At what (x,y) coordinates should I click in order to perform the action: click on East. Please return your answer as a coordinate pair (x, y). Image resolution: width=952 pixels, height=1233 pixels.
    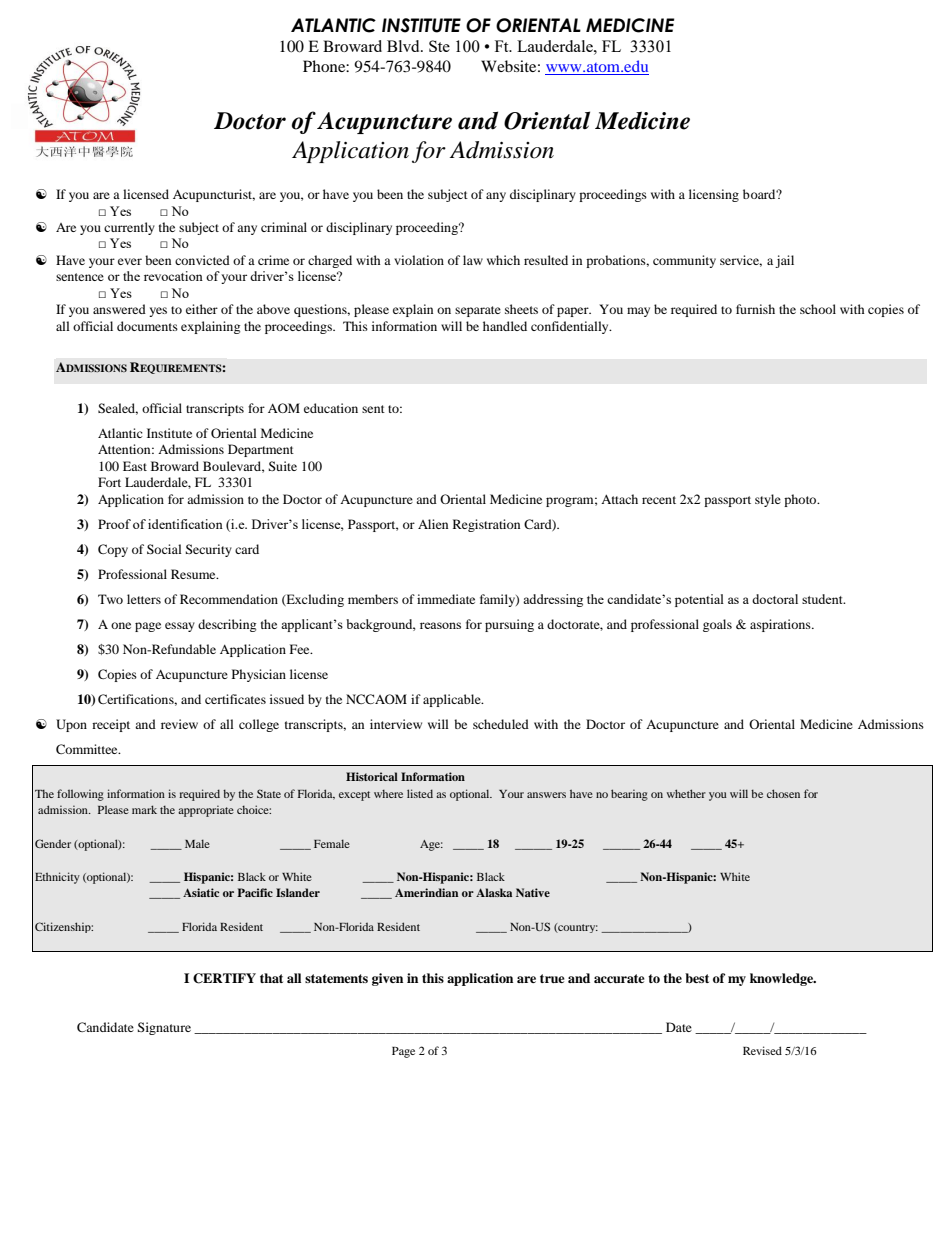
    Looking at the image, I should click on (135, 466).
